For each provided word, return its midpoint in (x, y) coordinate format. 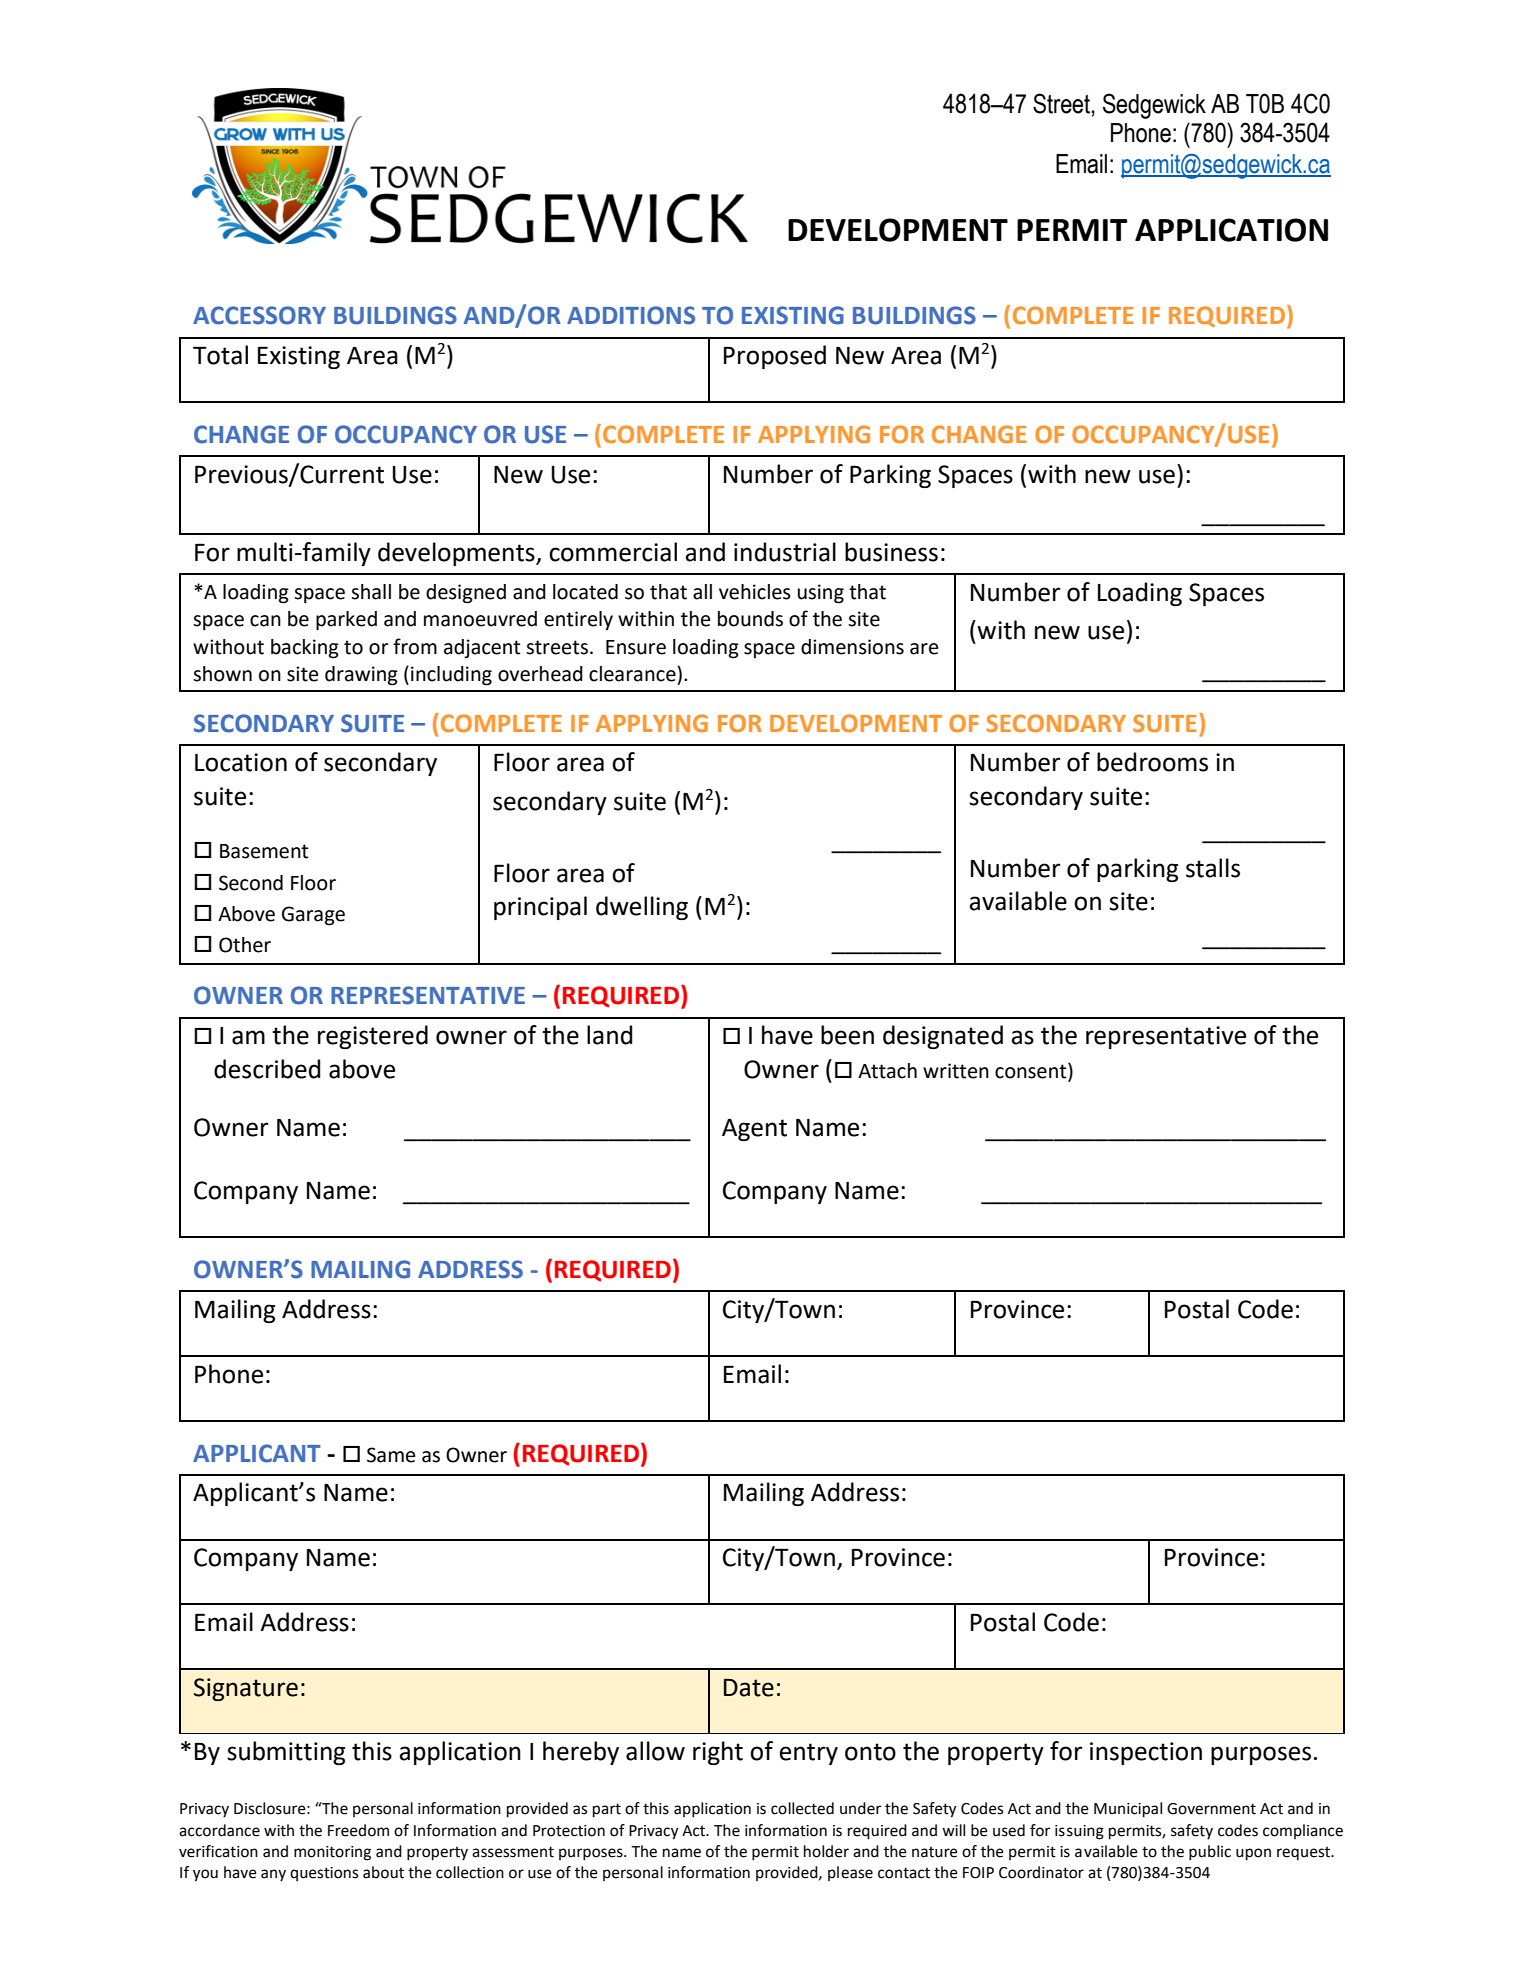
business (891, 552)
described (267, 1069)
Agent (754, 1130)
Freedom (358, 1830)
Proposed (775, 357)
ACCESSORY (259, 315)
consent (1032, 1070)
